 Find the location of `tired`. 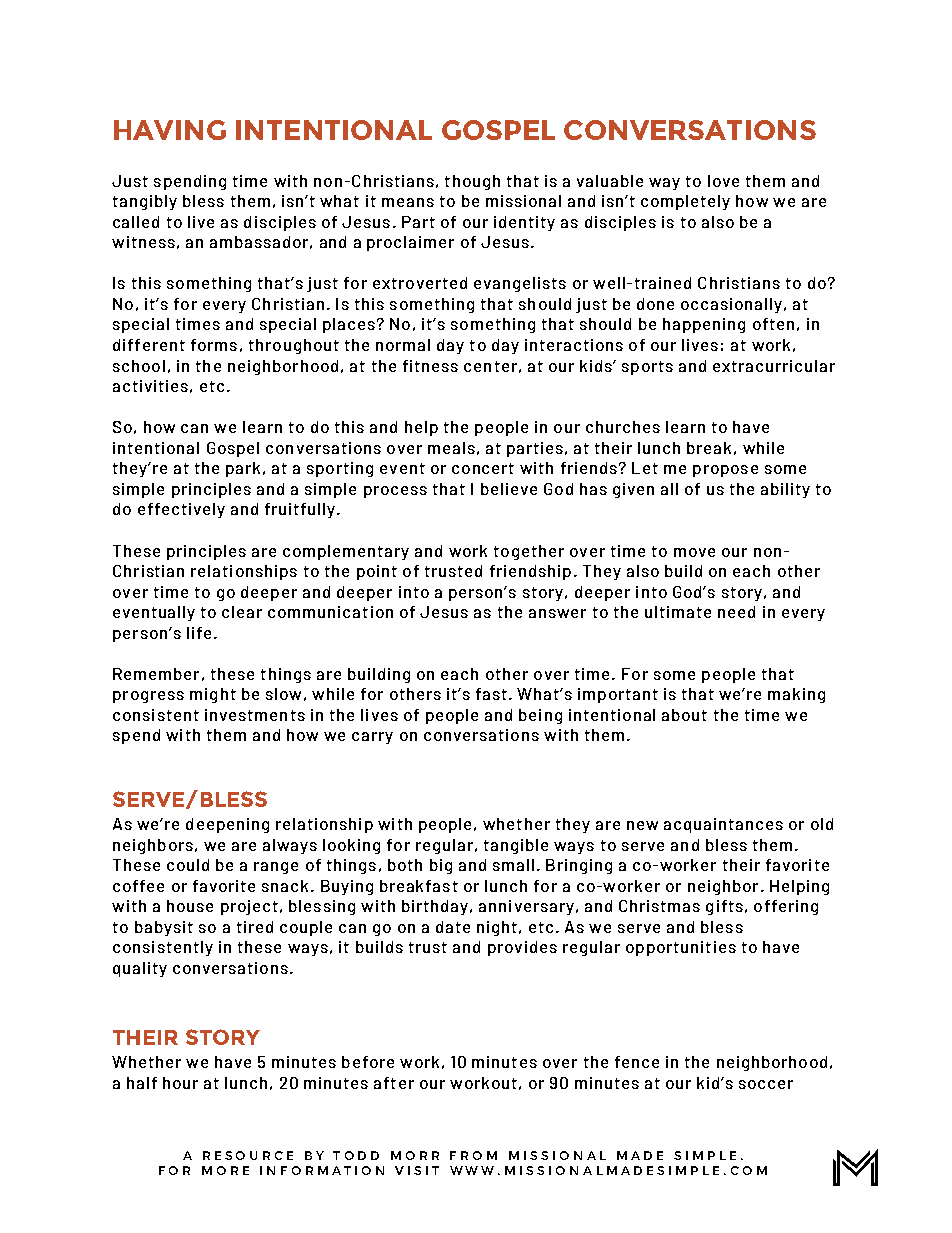

tired is located at coordinates (255, 927).
